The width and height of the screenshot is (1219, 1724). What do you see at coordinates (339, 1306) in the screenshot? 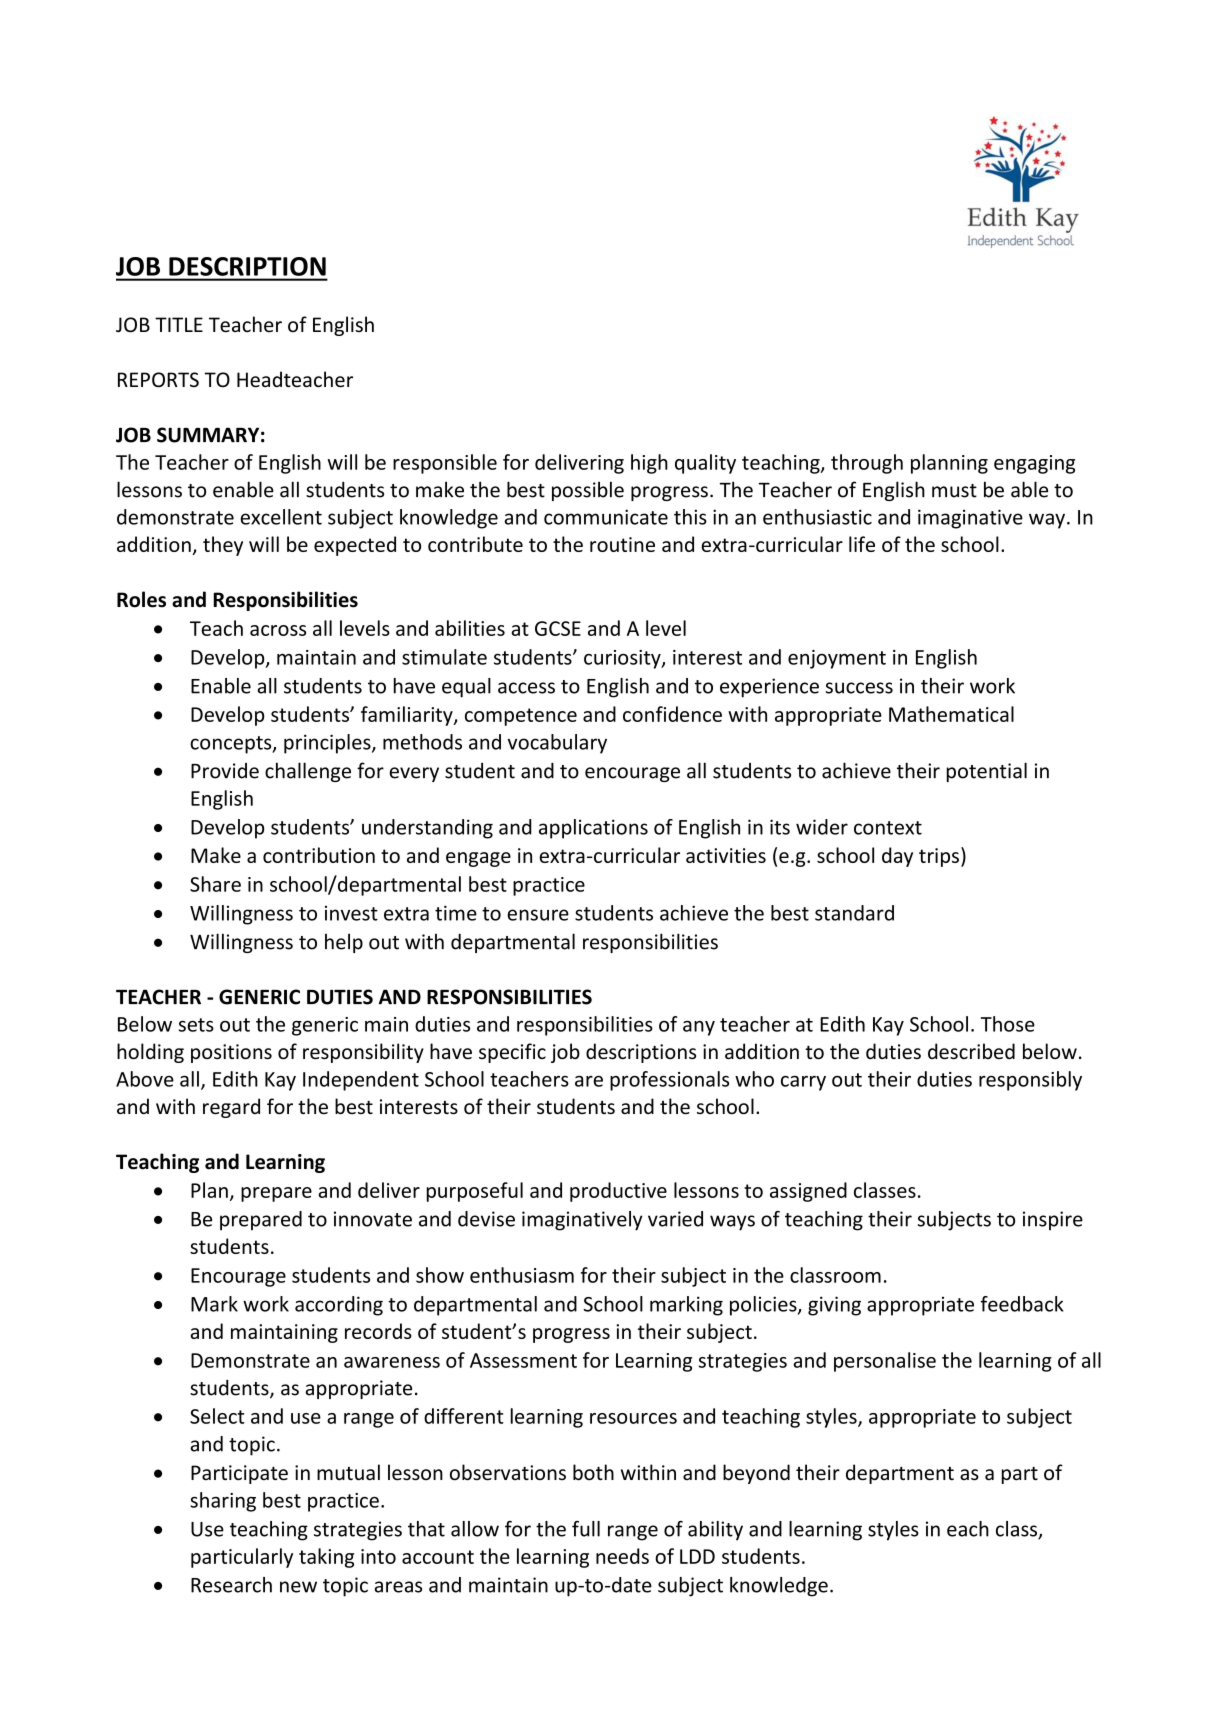
I see `according` at bounding box center [339, 1306].
